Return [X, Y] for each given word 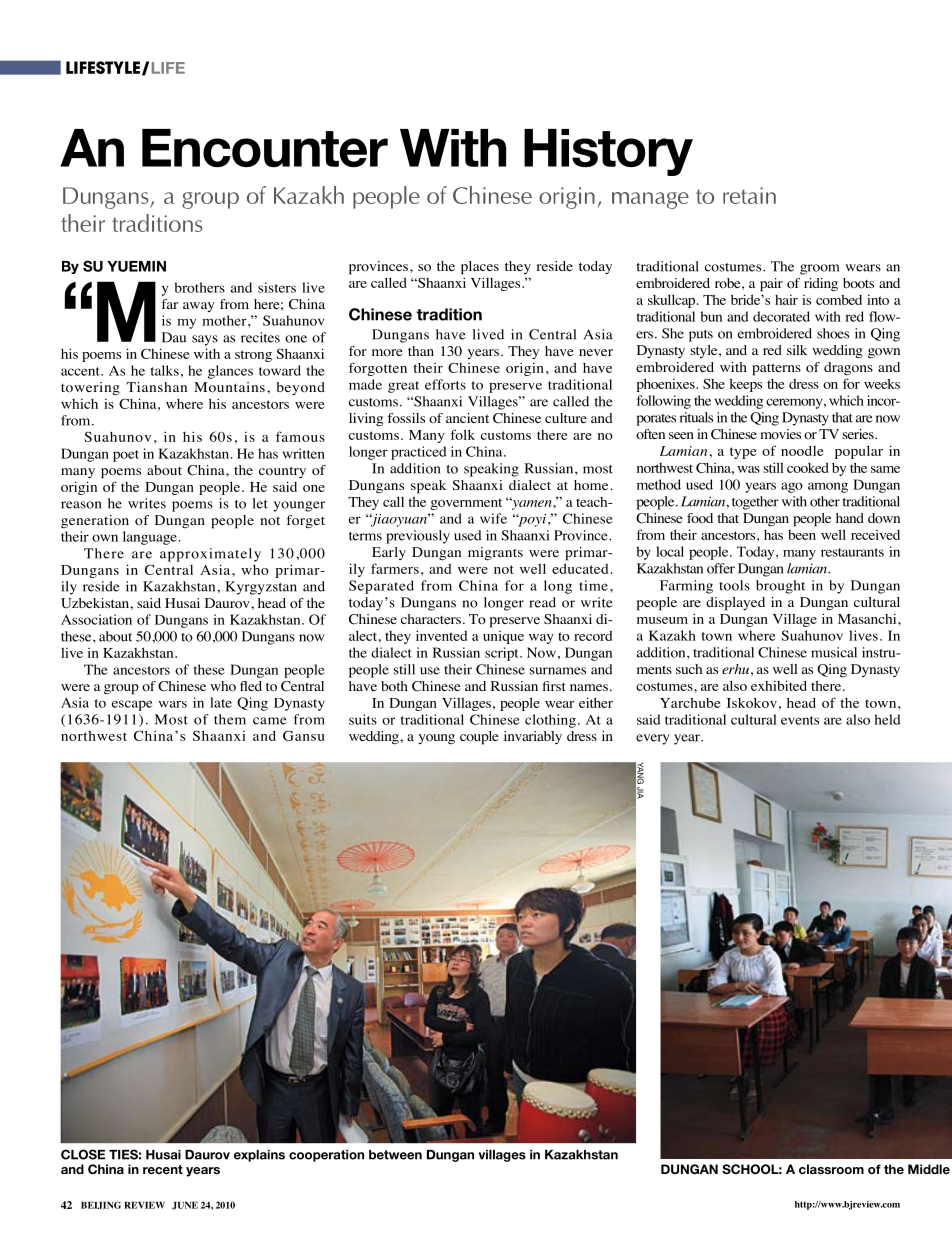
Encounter [265, 148]
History [608, 152]
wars [173, 704]
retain [749, 195]
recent [163, 1169]
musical [834, 652]
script [503, 654]
